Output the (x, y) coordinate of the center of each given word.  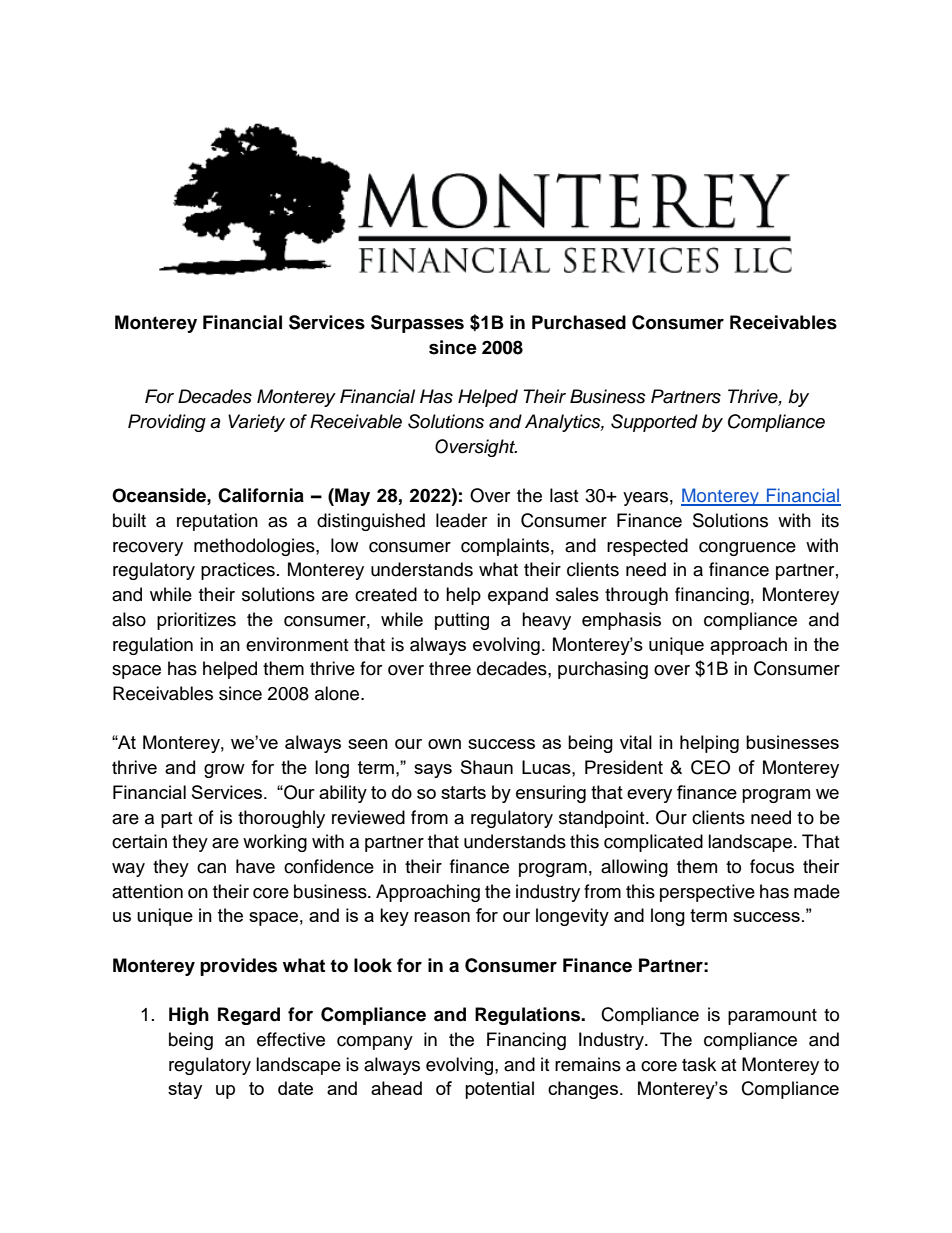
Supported (654, 423)
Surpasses (417, 324)
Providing (167, 423)
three (450, 668)
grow (224, 771)
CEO (710, 767)
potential (499, 1090)
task (699, 1064)
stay (185, 1090)
